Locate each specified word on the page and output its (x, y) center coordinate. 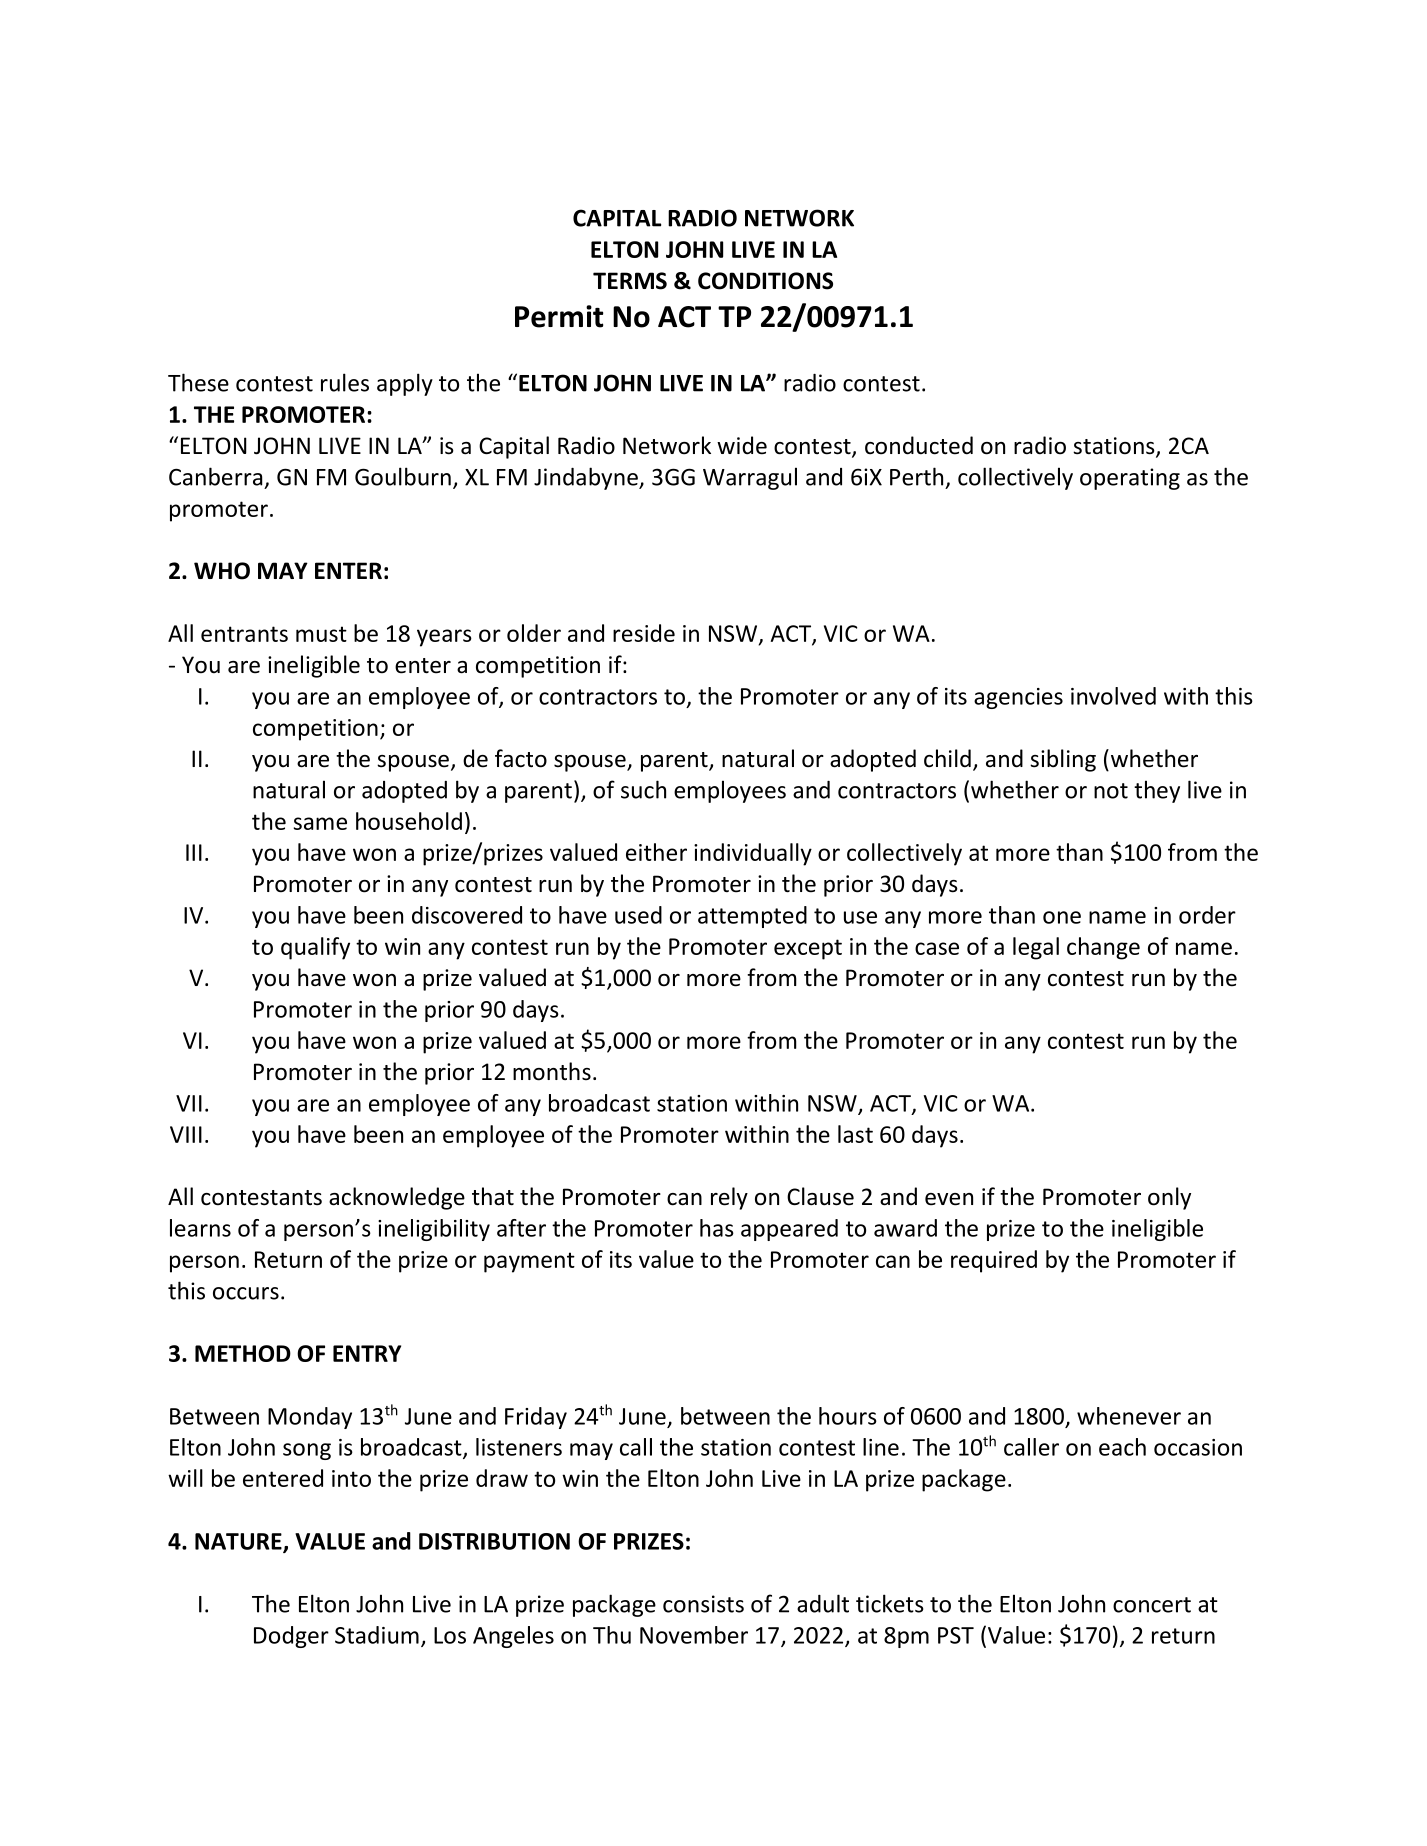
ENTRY (367, 1353)
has (717, 1228)
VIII (186, 1134)
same (320, 823)
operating (1130, 479)
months (552, 1071)
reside (644, 633)
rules (345, 382)
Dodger (291, 1637)
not (1111, 791)
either (656, 852)
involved (1113, 696)
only (1169, 1198)
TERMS (630, 281)
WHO (222, 571)
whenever (1129, 1416)
